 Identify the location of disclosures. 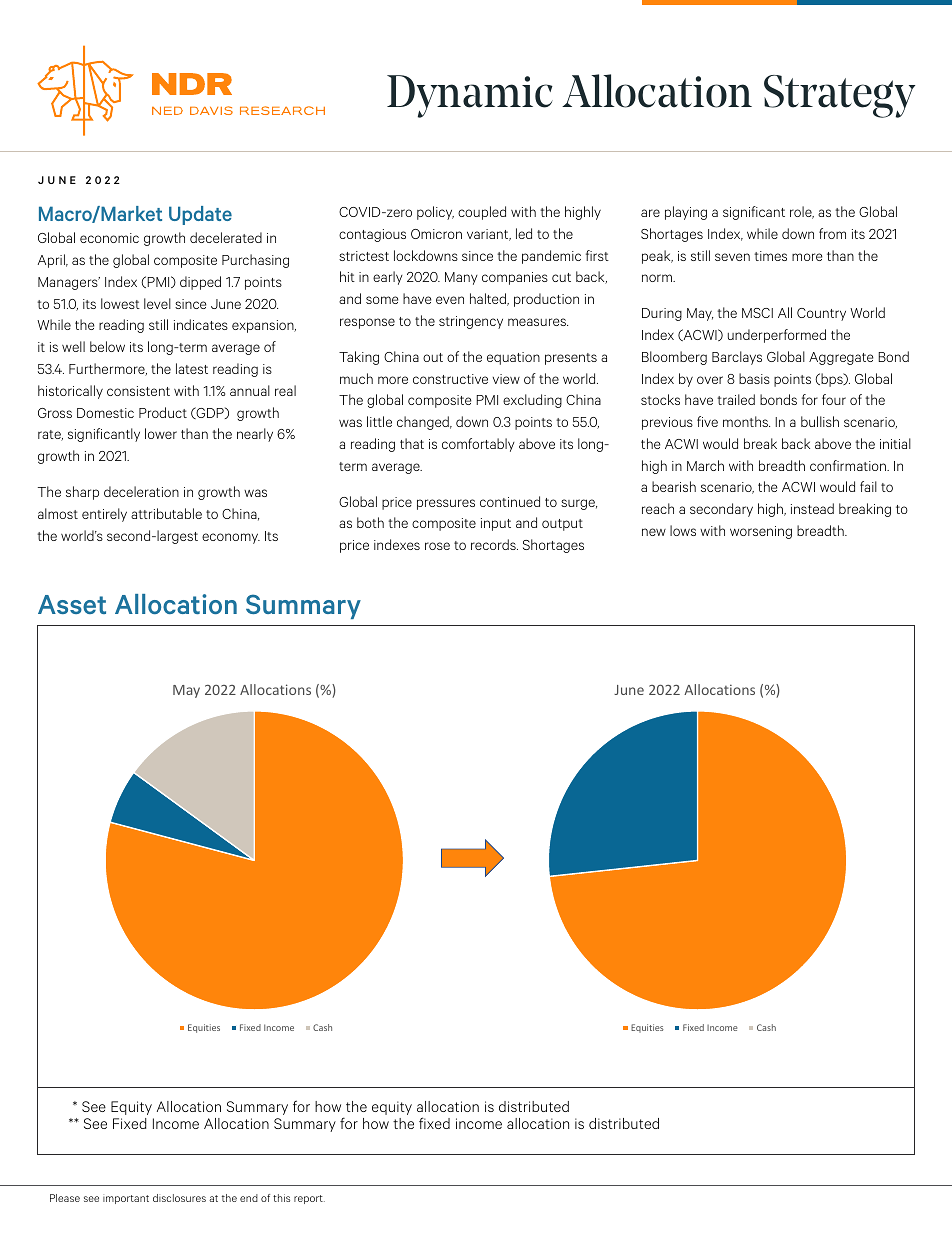
(179, 1198).
